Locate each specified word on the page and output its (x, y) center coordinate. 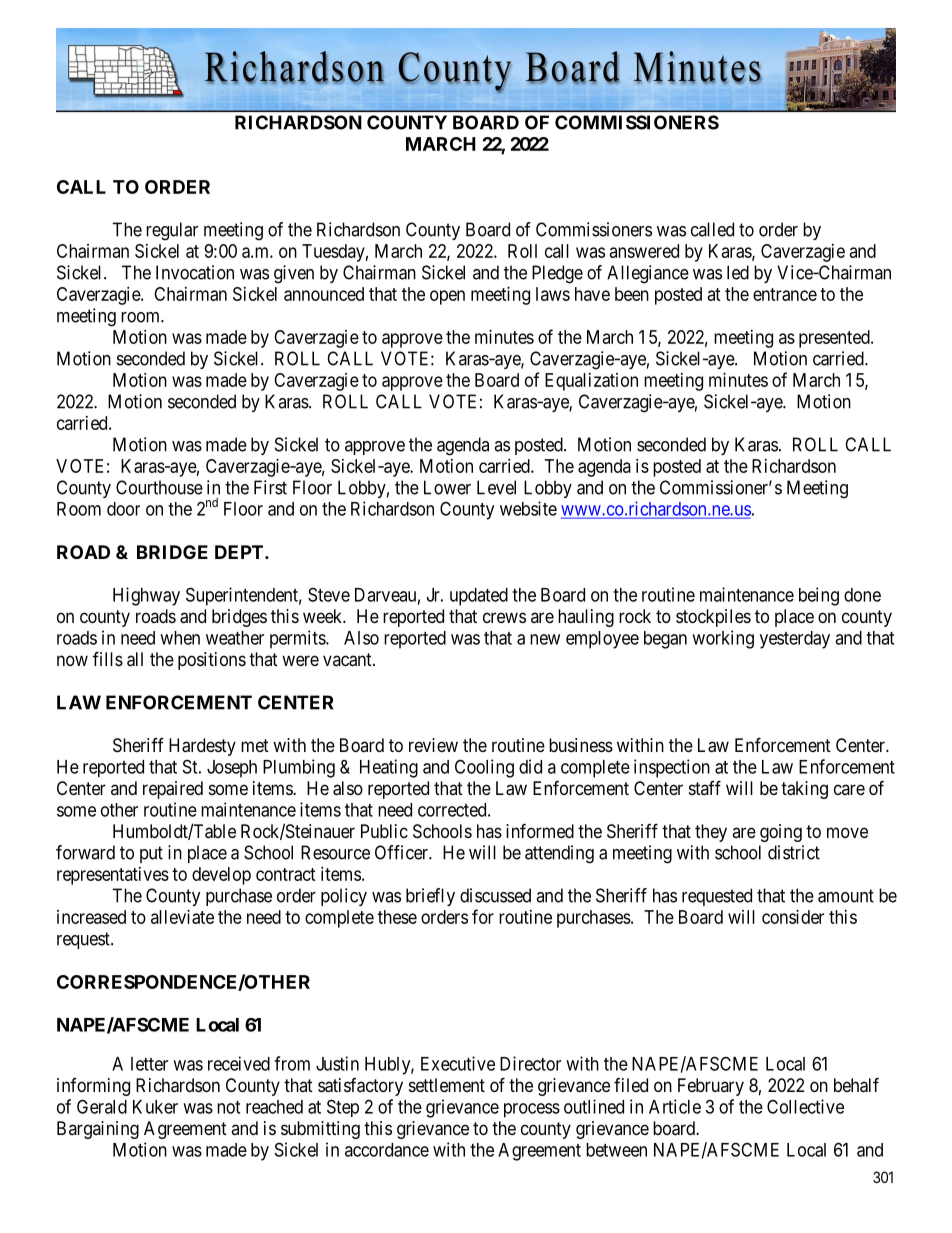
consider (793, 917)
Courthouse (159, 487)
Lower (447, 487)
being (819, 596)
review (433, 745)
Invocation (195, 272)
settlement (447, 1085)
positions (212, 661)
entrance (785, 294)
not (228, 1107)
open (447, 297)
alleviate (182, 917)
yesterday (795, 640)
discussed (495, 895)
